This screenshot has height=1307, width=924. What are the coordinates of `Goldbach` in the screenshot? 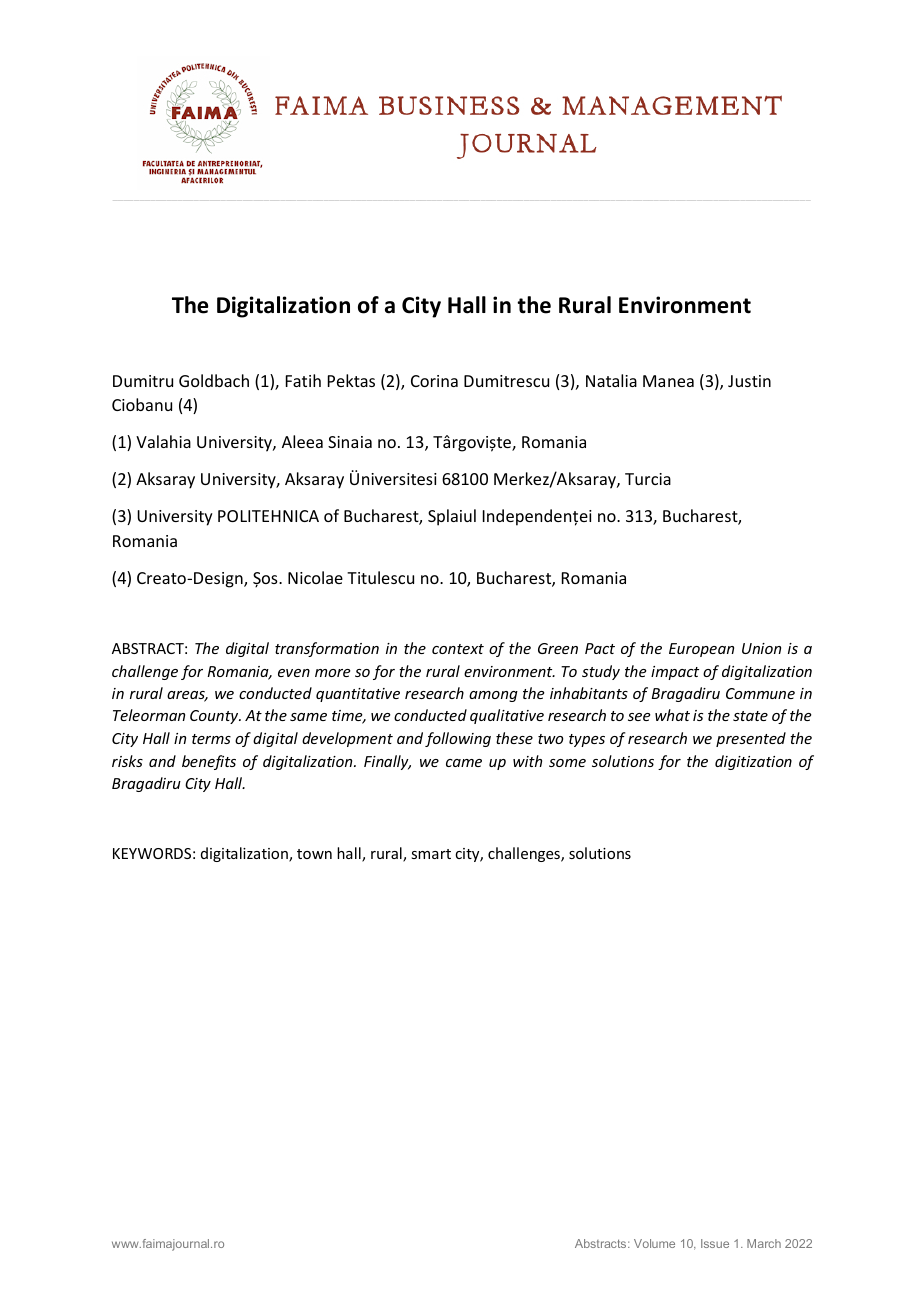 It's located at (214, 380).
